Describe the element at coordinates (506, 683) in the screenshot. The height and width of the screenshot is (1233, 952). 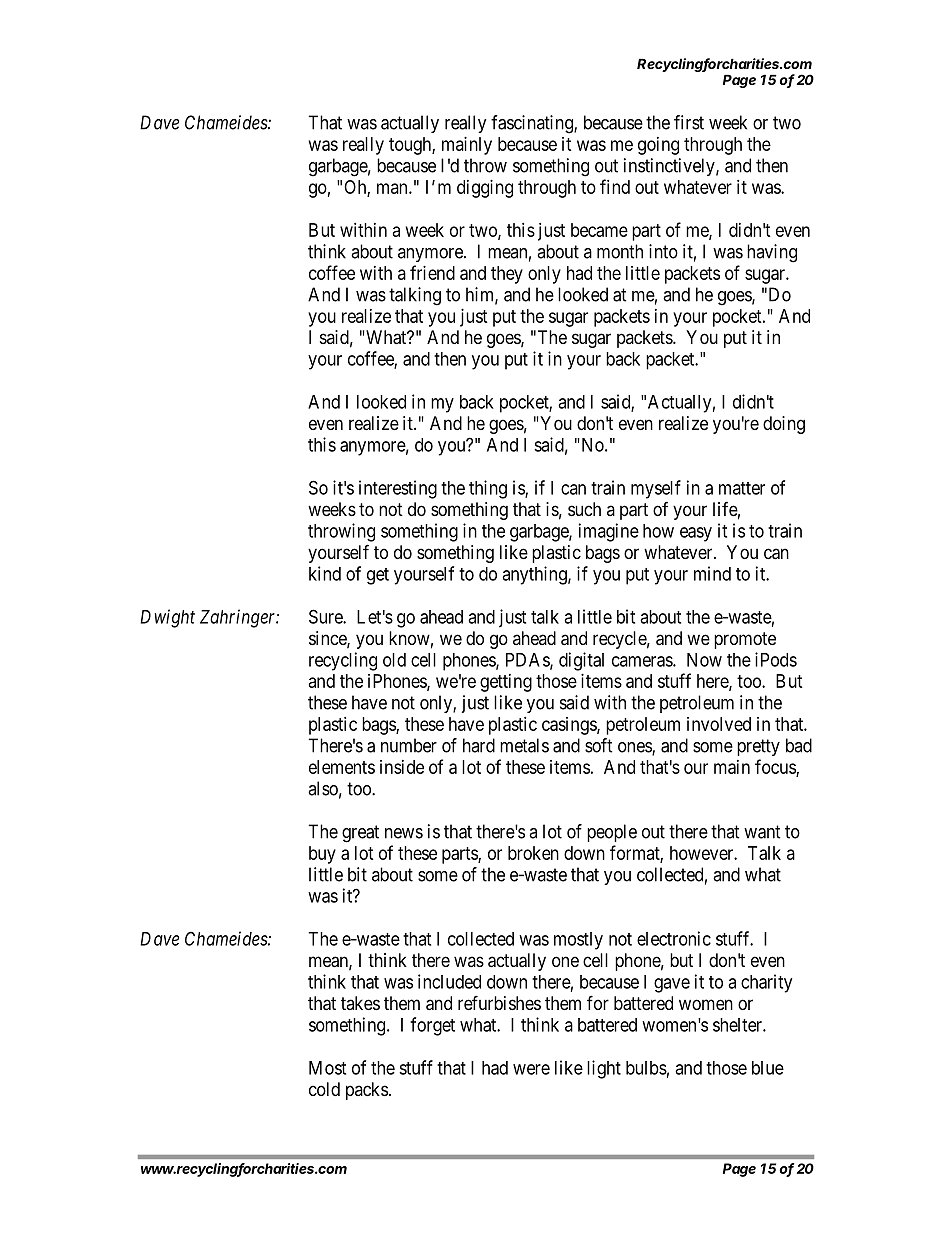
I see `getting` at that location.
